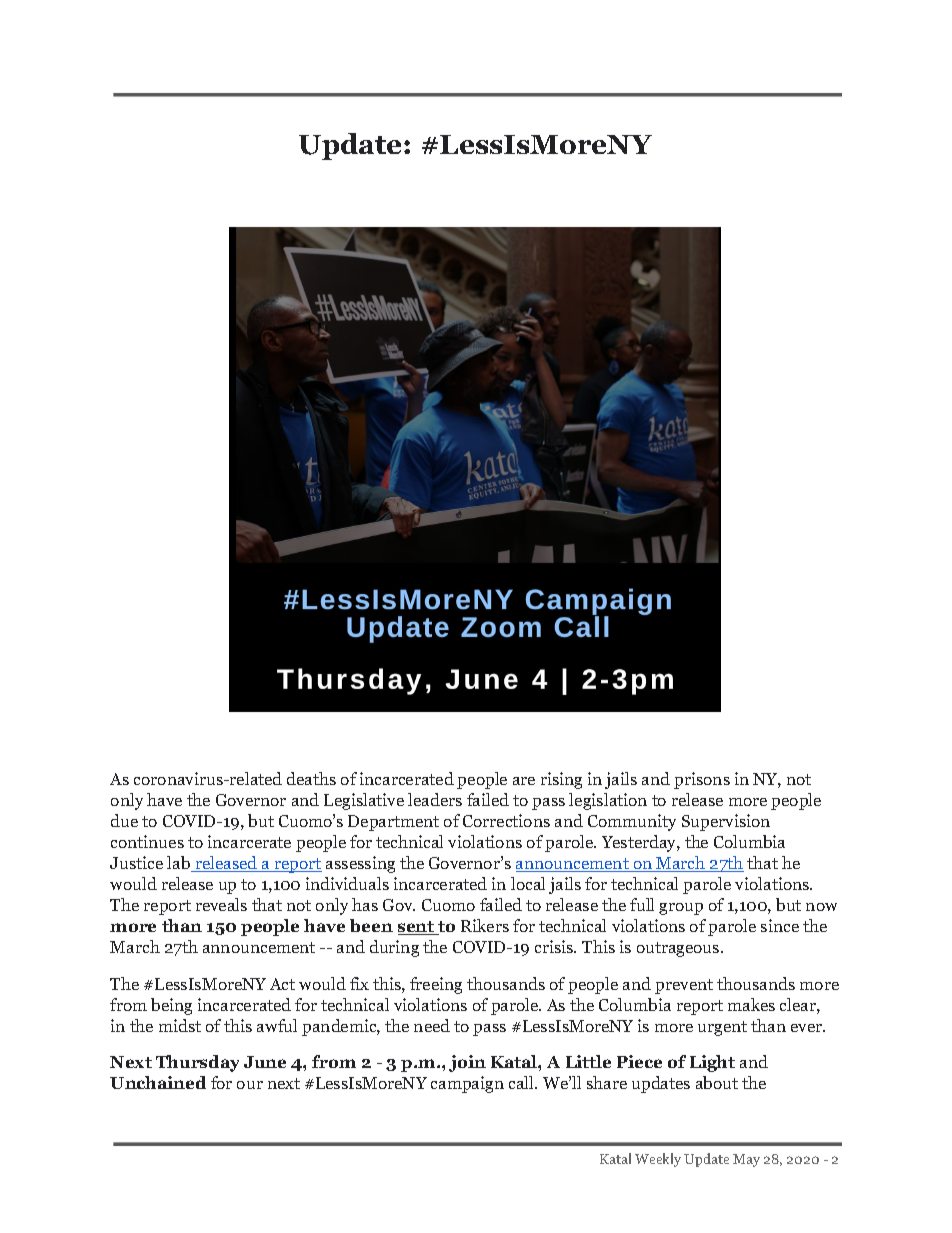 The width and height of the image is (952, 1233). What do you see at coordinates (467, 1063) in the image?
I see `join` at bounding box center [467, 1063].
